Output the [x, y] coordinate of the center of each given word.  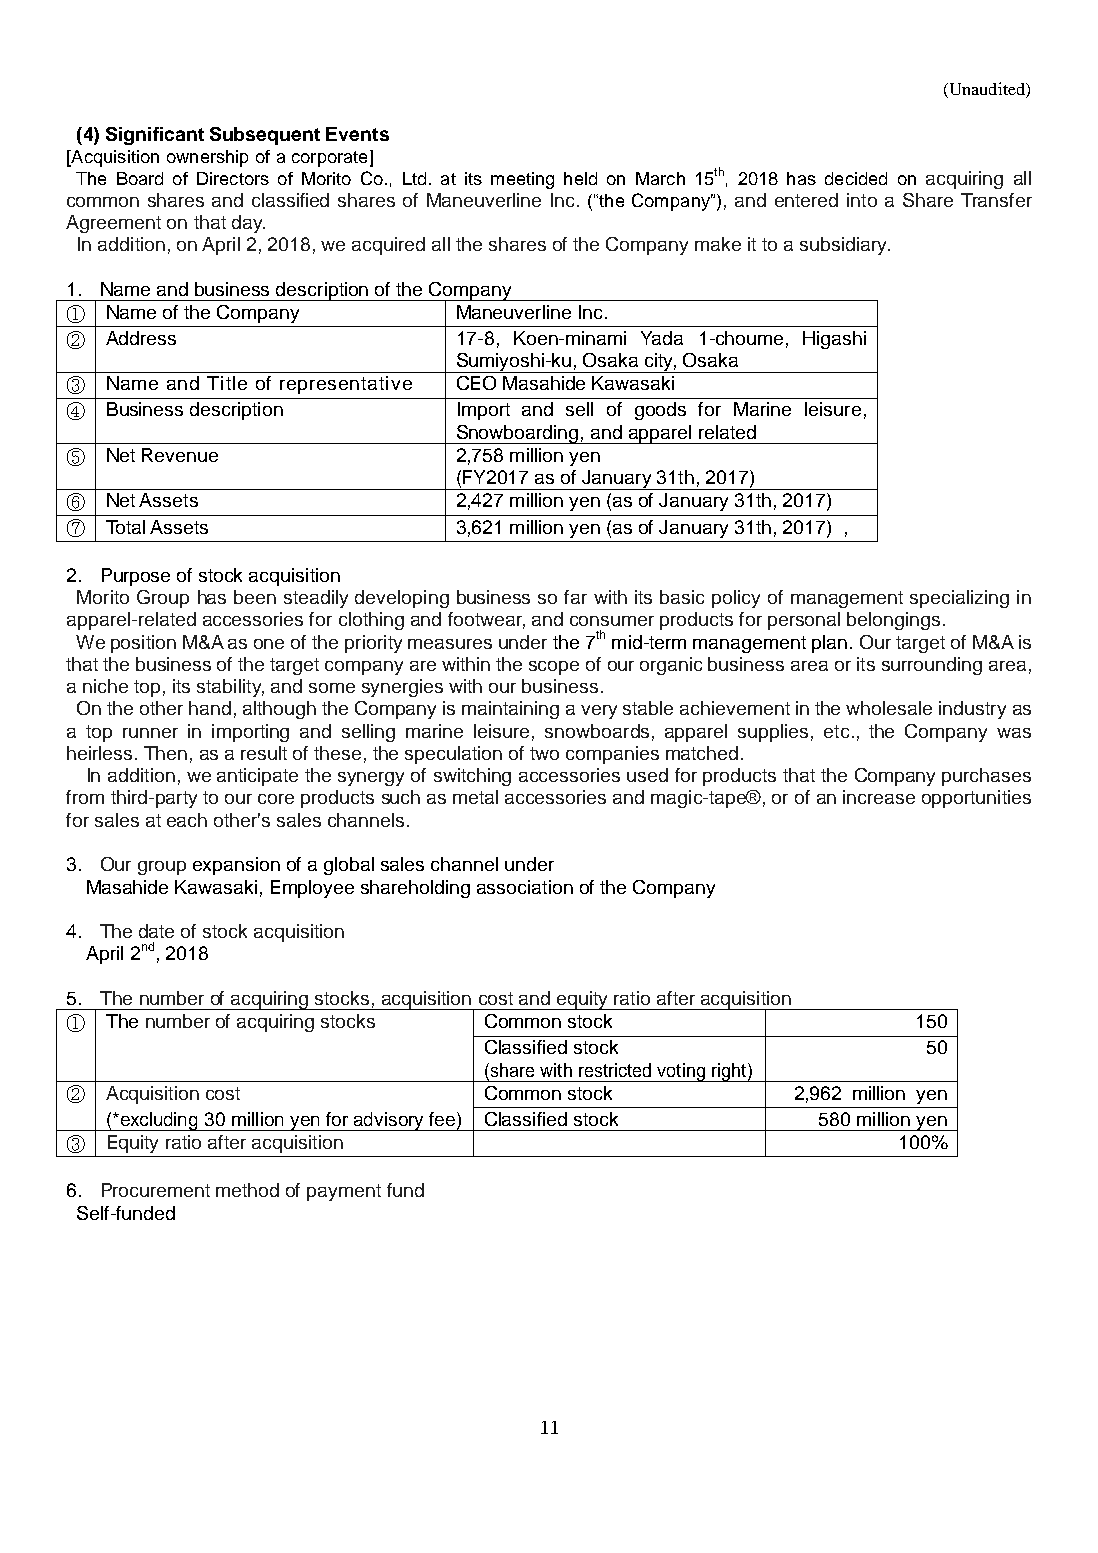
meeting [522, 180]
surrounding [932, 666]
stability [230, 688]
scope [554, 668]
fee [442, 1119]
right [729, 1072]
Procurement [156, 1190]
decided [856, 178]
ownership [207, 158]
